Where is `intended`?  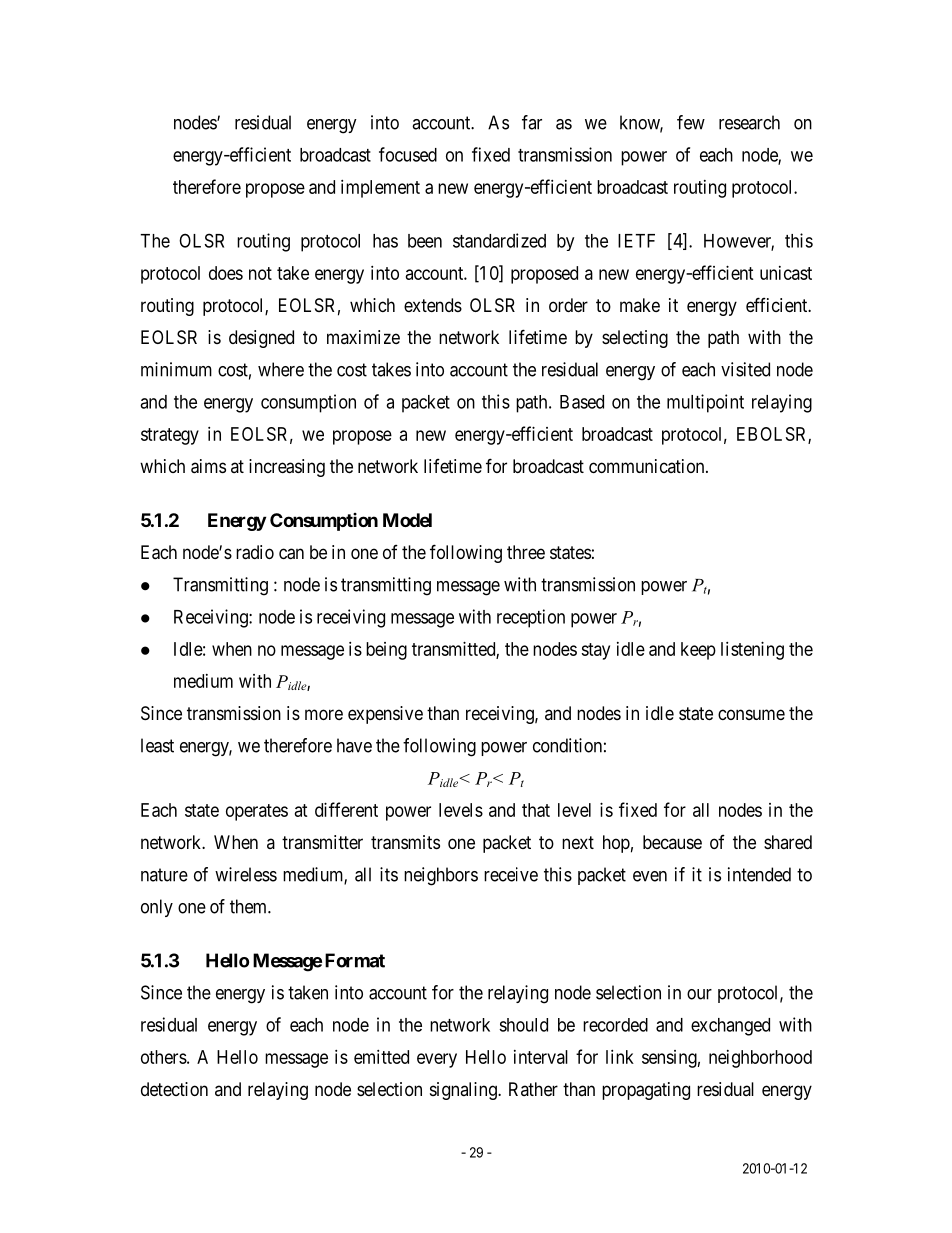
intended is located at coordinates (759, 874).
